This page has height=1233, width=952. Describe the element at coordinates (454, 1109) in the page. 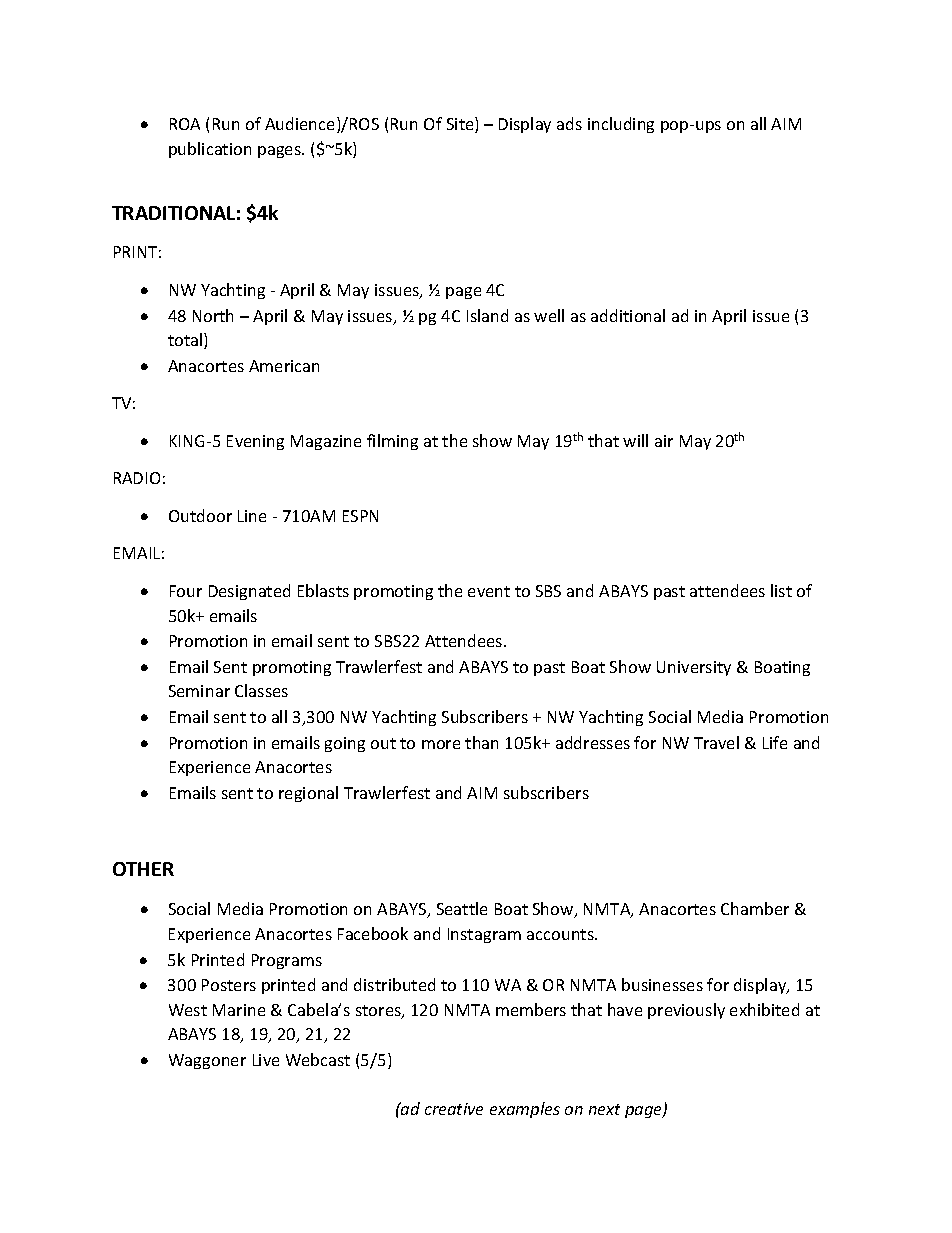

I see `creative` at that location.
